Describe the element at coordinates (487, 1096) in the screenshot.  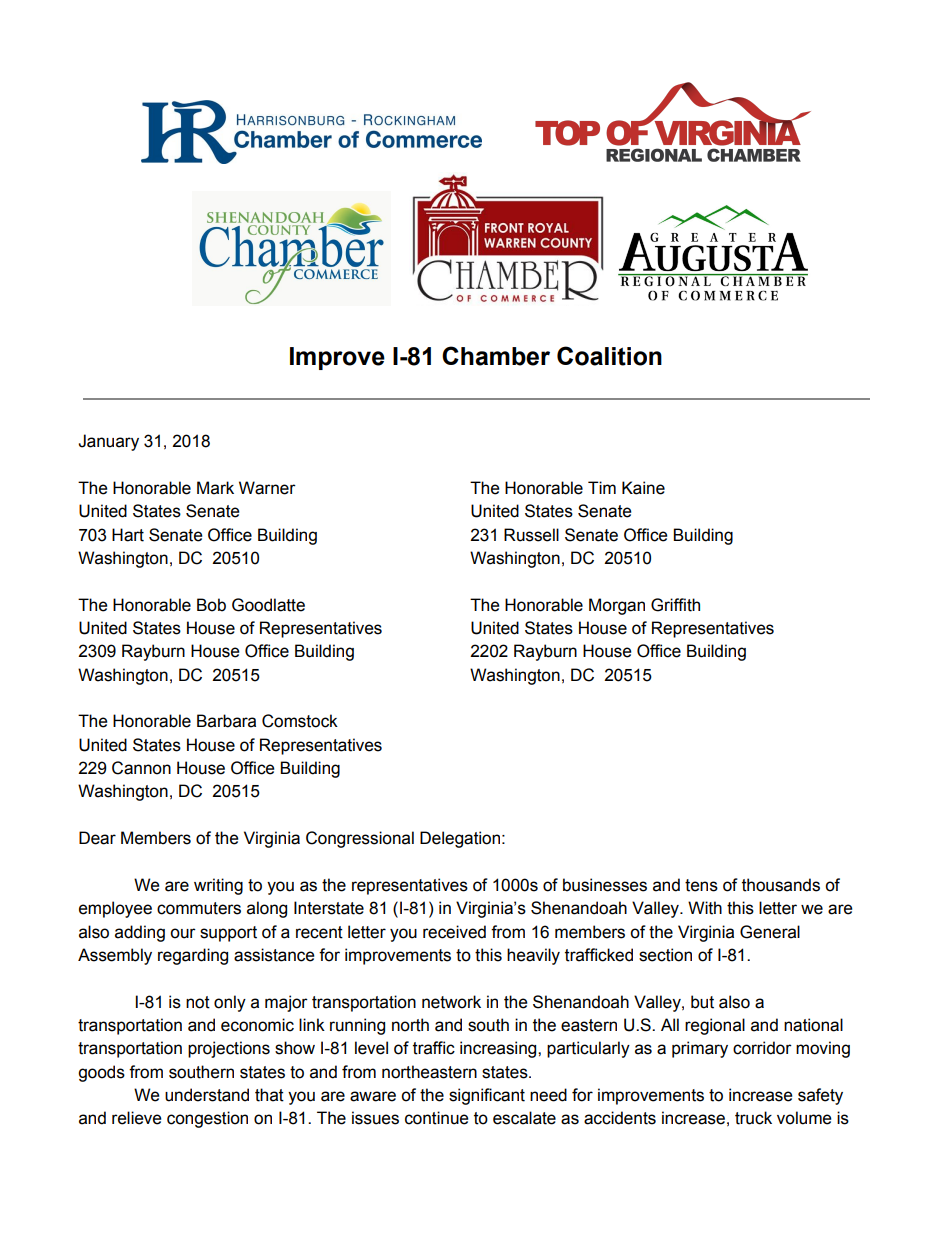
I see `significant` at that location.
